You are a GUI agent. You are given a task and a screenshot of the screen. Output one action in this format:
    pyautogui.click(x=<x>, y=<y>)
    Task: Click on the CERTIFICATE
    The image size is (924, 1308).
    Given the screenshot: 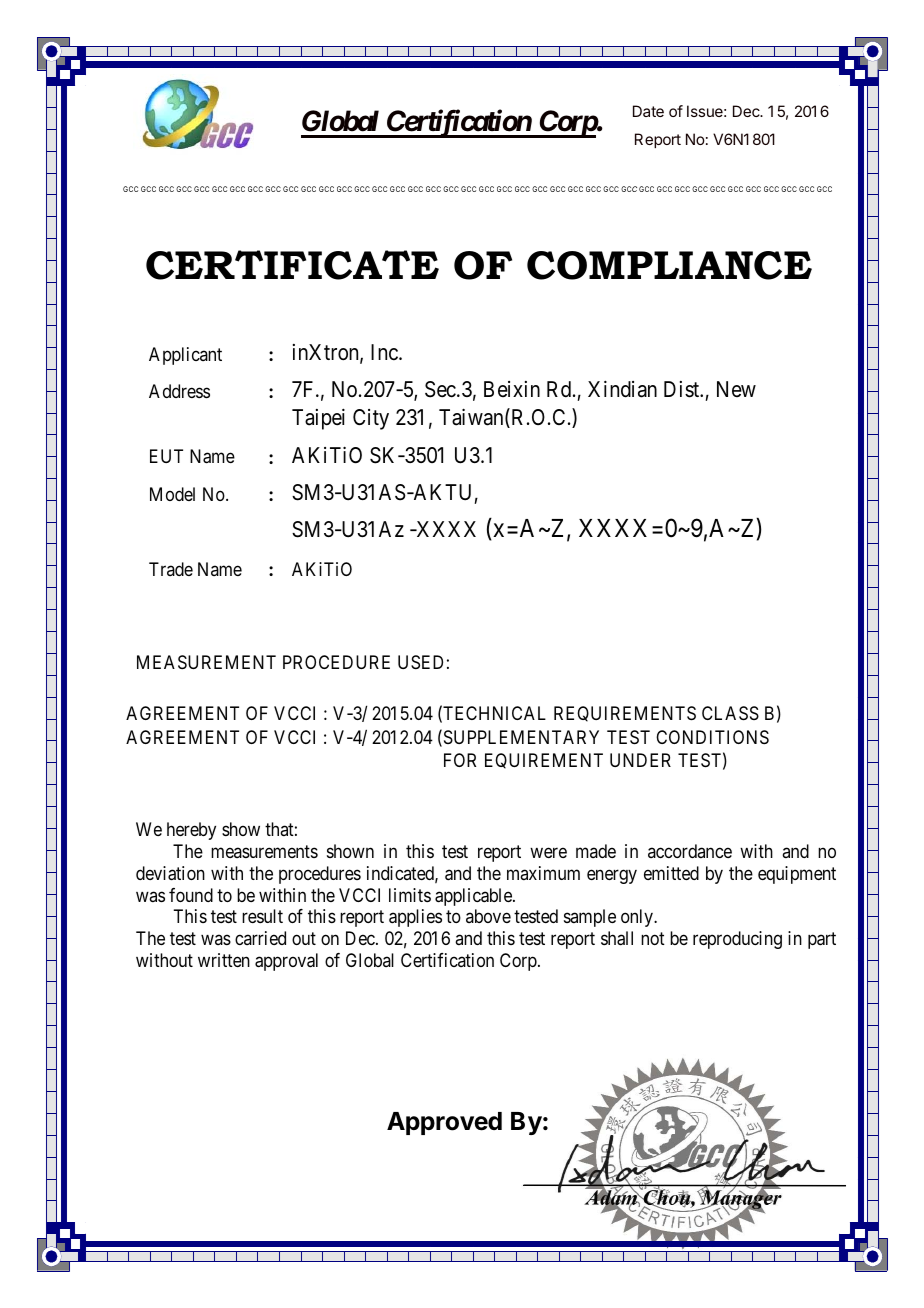 What is the action you would take?
    pyautogui.click(x=292, y=265)
